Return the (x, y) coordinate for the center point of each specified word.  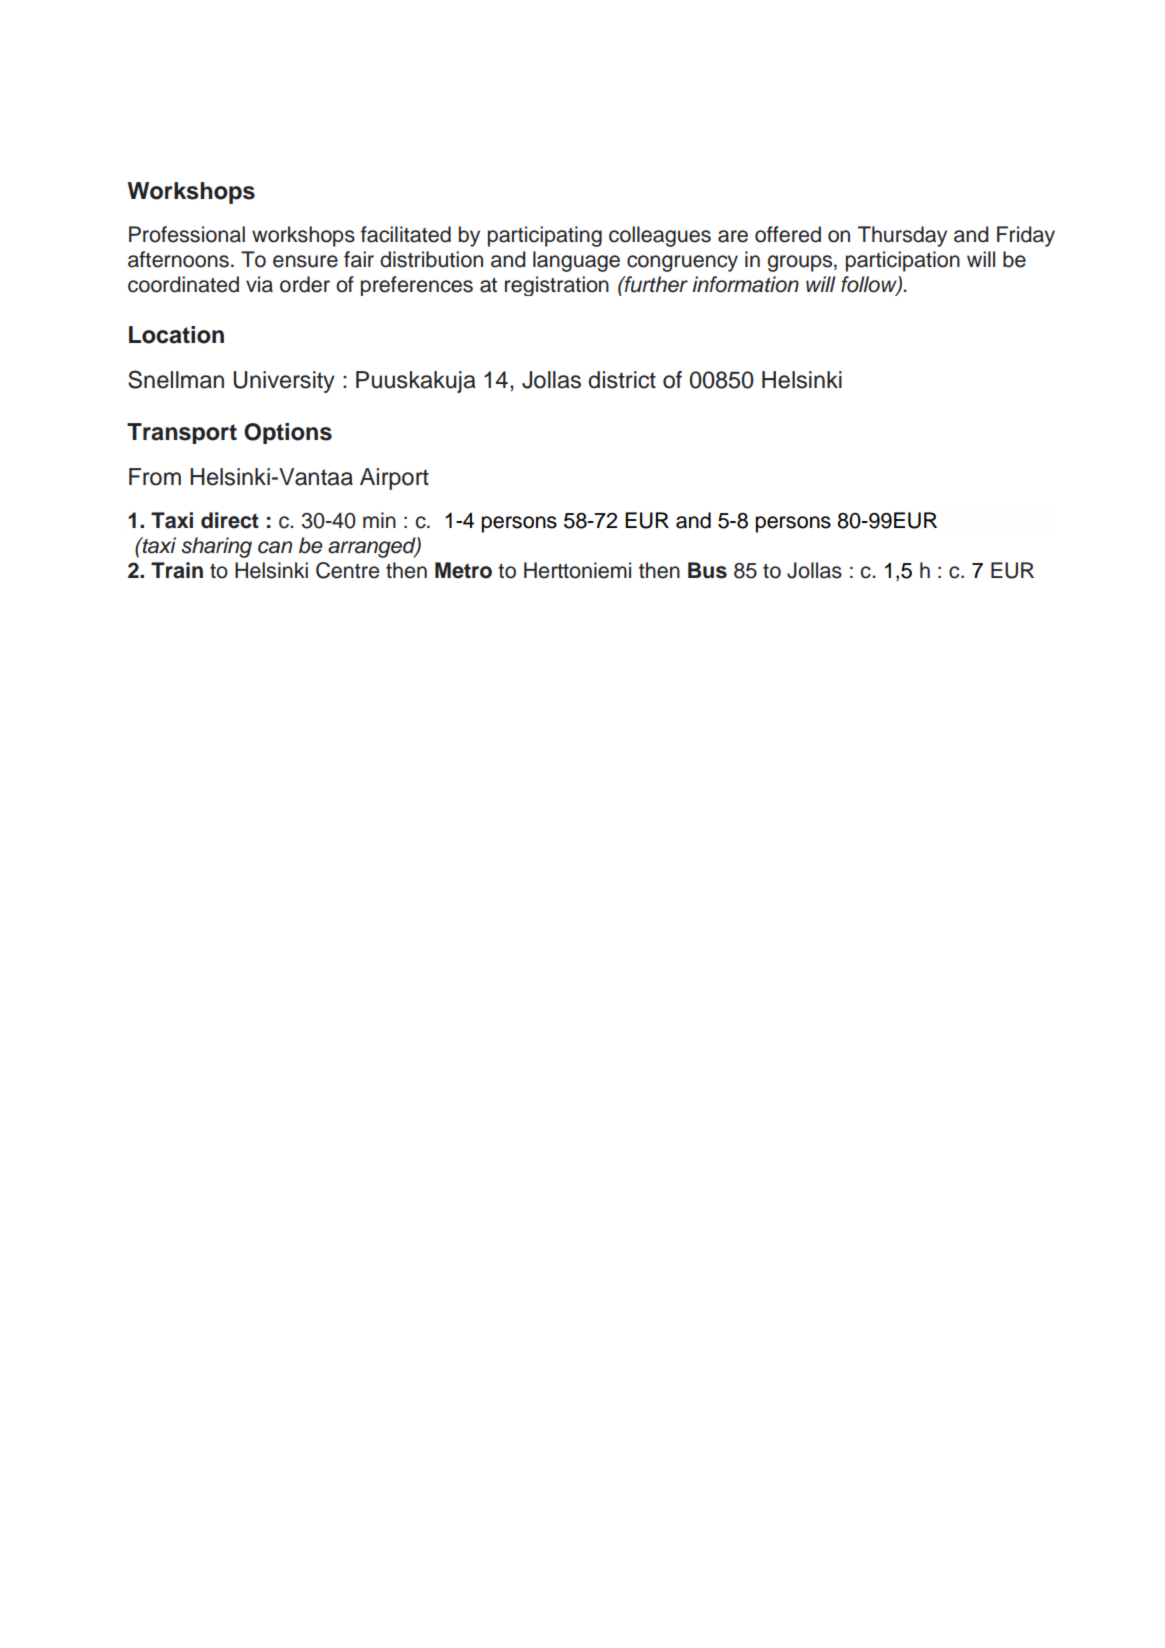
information (745, 284)
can (275, 547)
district (622, 380)
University (284, 382)
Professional (187, 234)
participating (545, 236)
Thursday (902, 236)
